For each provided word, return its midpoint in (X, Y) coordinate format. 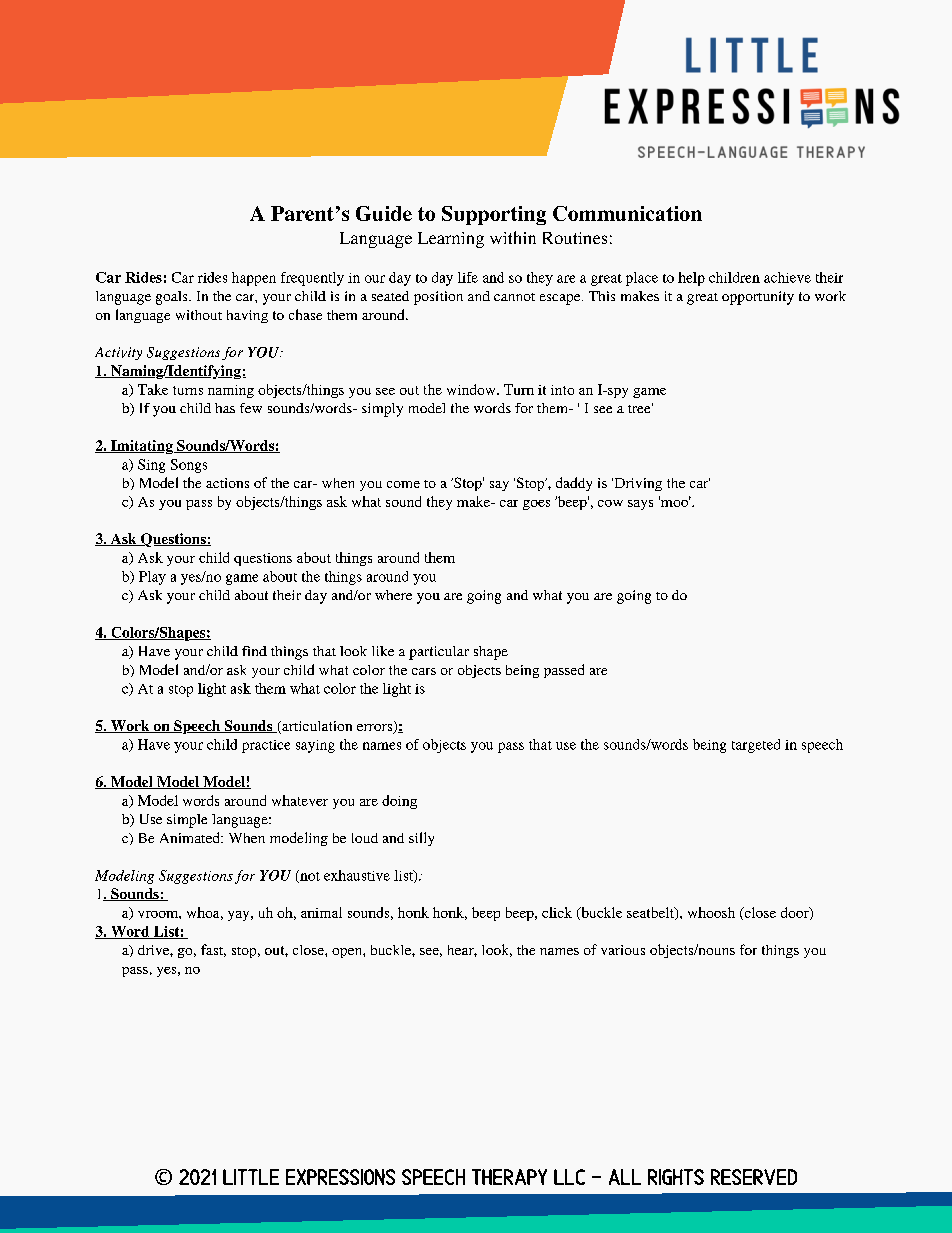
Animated (191, 837)
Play (152, 578)
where (393, 595)
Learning (451, 240)
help (691, 279)
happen (254, 279)
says (640, 505)
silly (421, 839)
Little (251, 1177)
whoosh (711, 912)
